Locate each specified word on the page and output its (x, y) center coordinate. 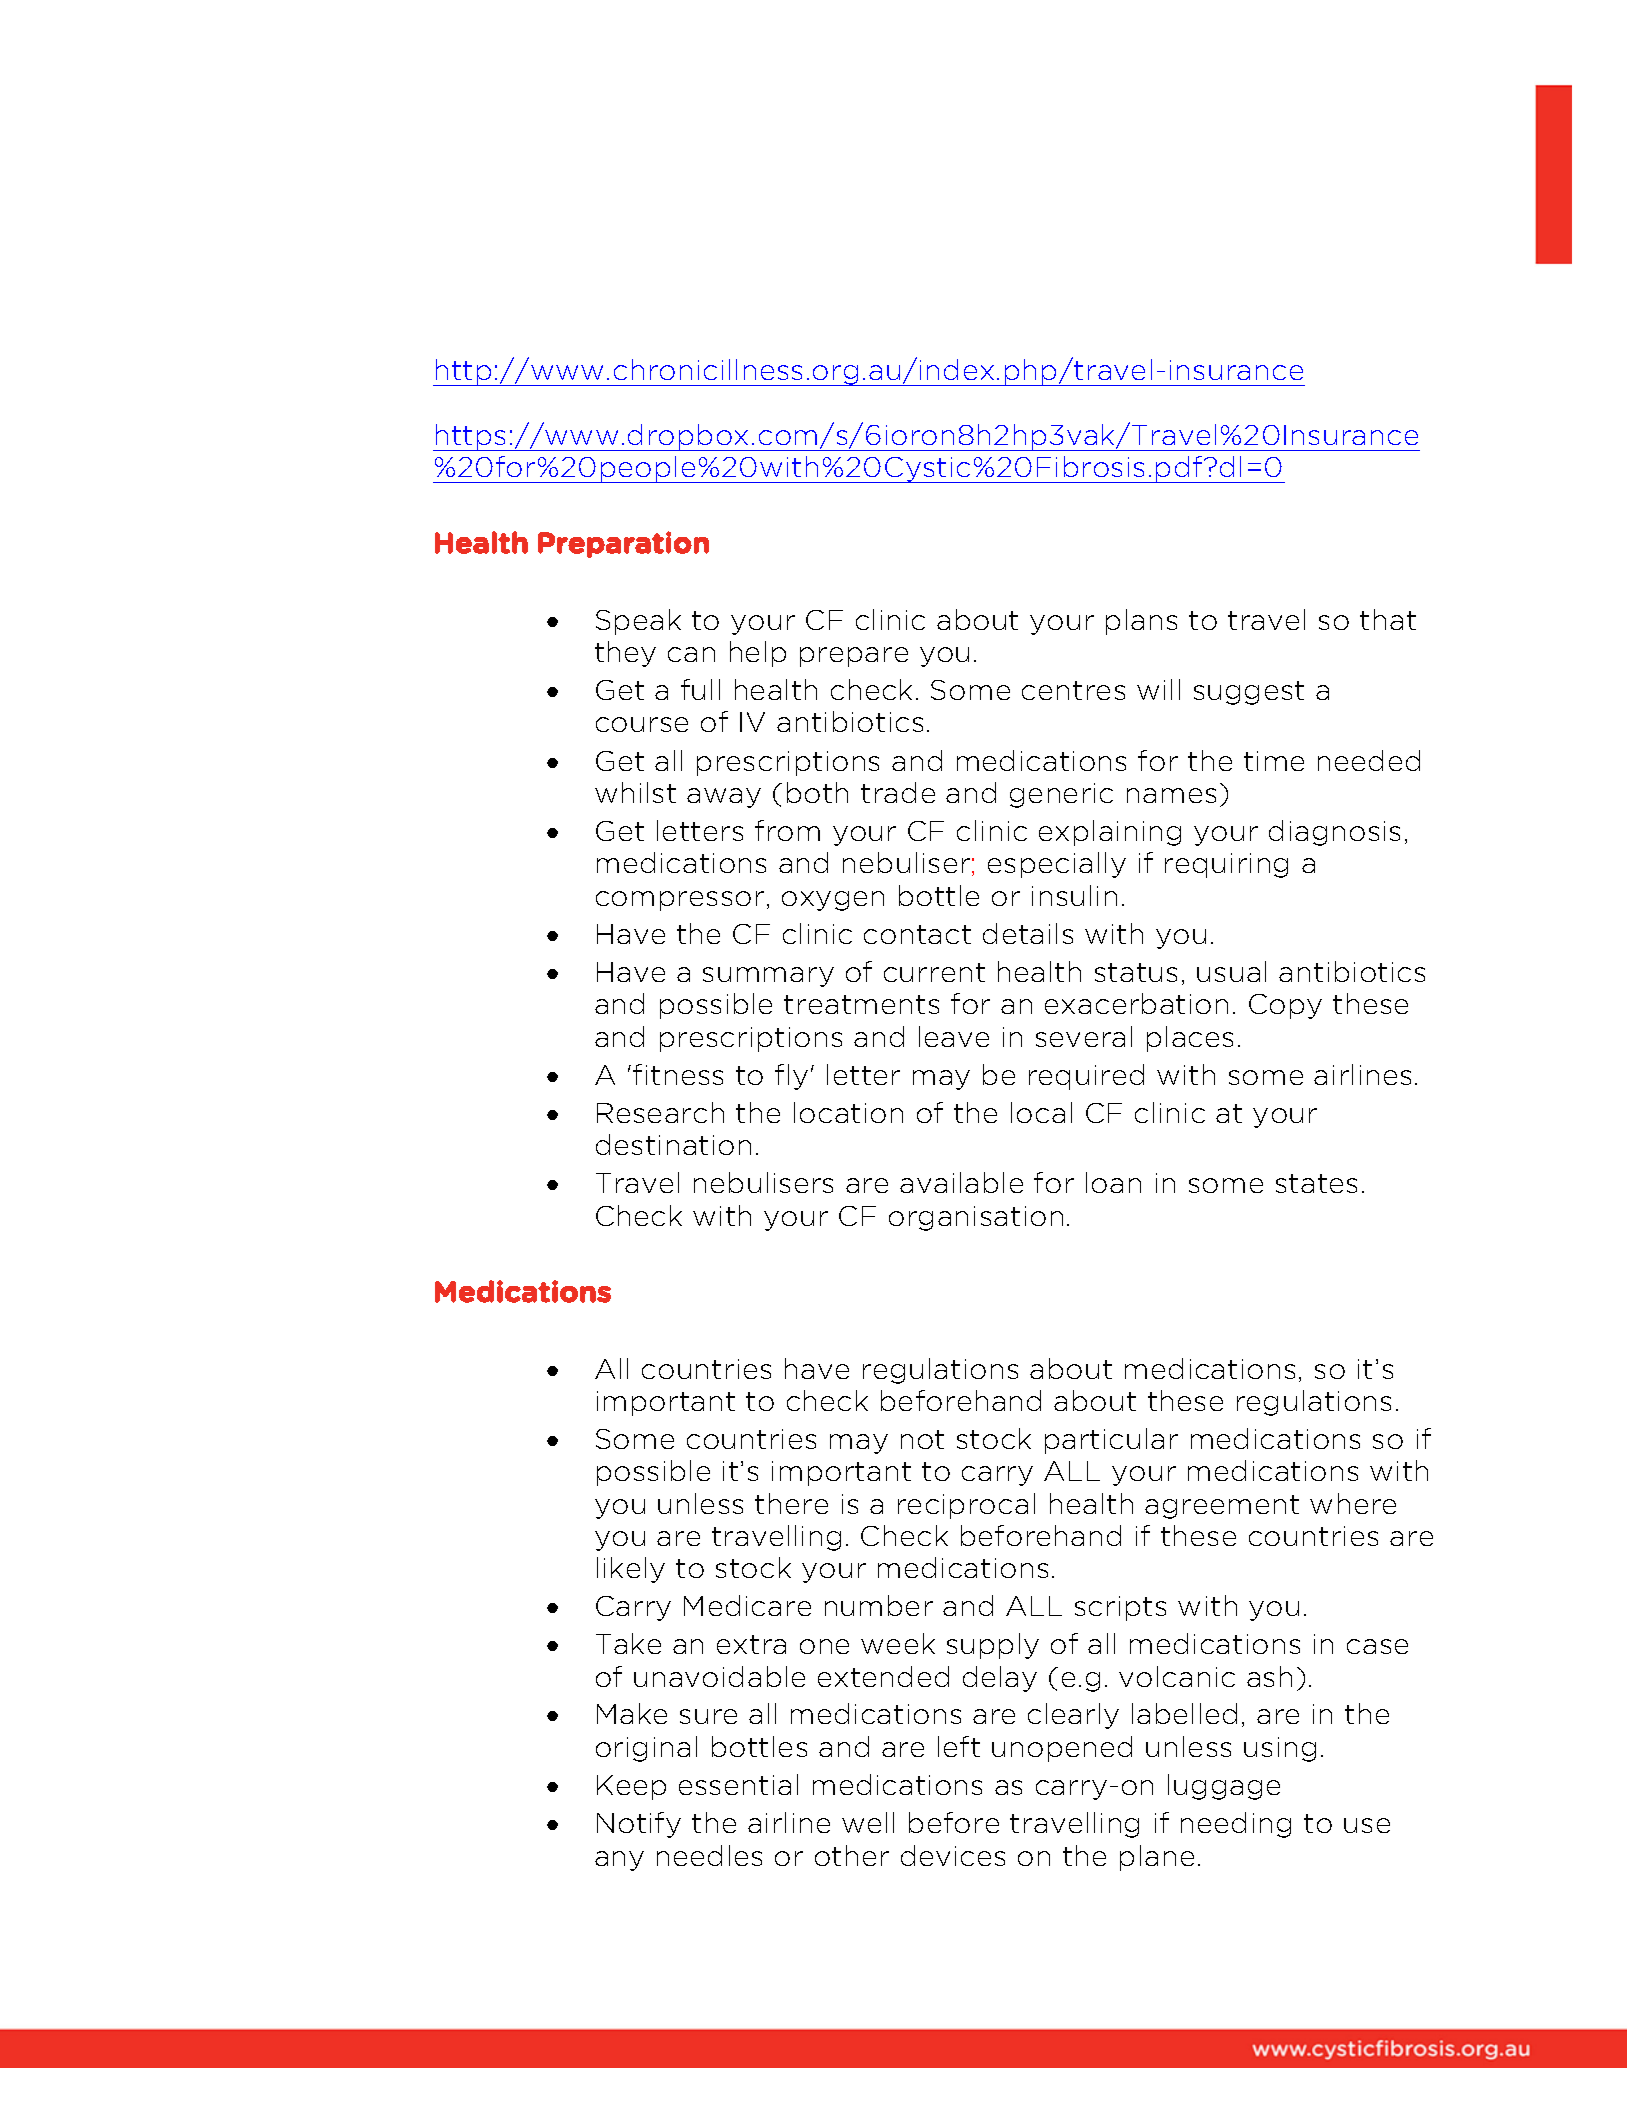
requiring (1226, 865)
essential (738, 1784)
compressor (680, 901)
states (1316, 1183)
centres (1073, 690)
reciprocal (966, 1506)
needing (1236, 1825)
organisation (976, 1218)
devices (953, 1855)
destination (673, 1144)
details (1028, 933)
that (1388, 619)
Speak (638, 622)
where (1353, 1503)
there (791, 1503)
